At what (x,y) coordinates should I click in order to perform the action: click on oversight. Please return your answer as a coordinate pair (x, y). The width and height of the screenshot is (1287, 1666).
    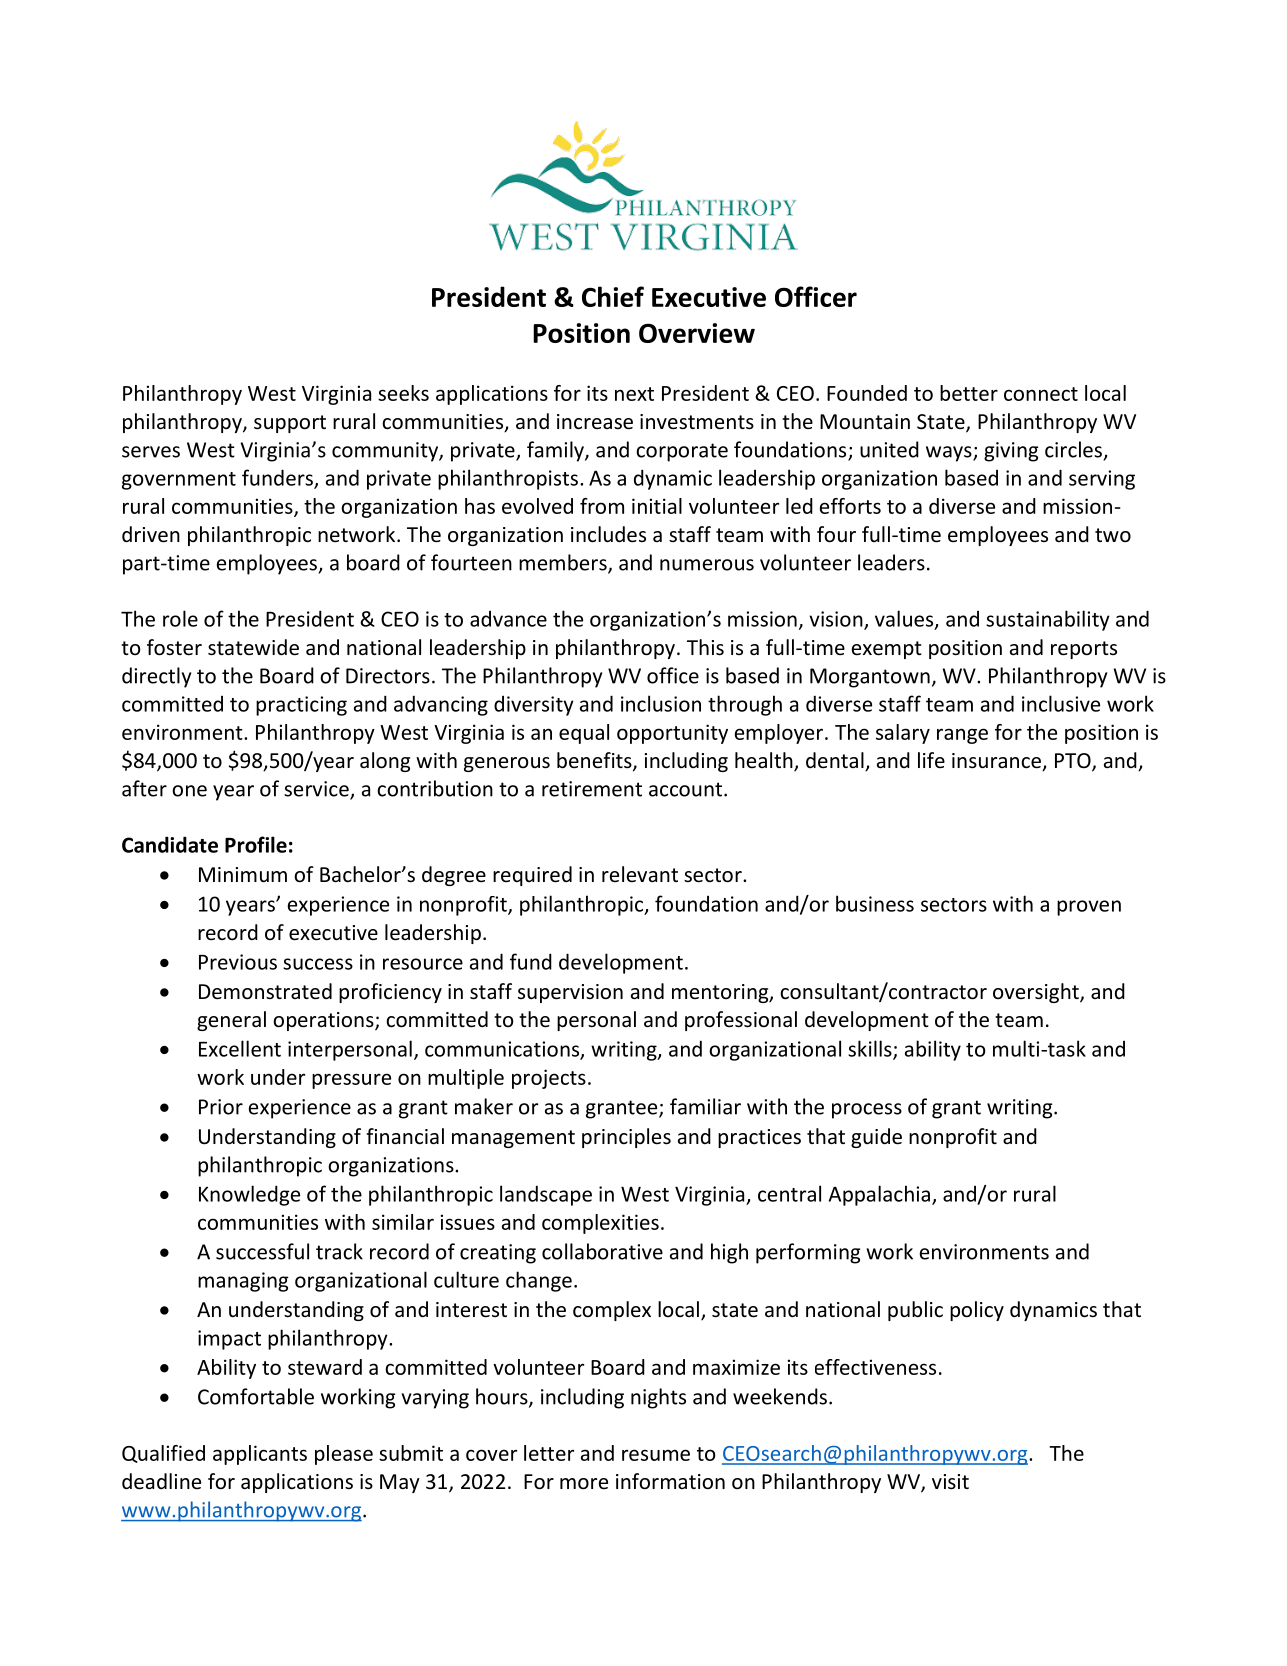
    Looking at the image, I should click on (1037, 993).
